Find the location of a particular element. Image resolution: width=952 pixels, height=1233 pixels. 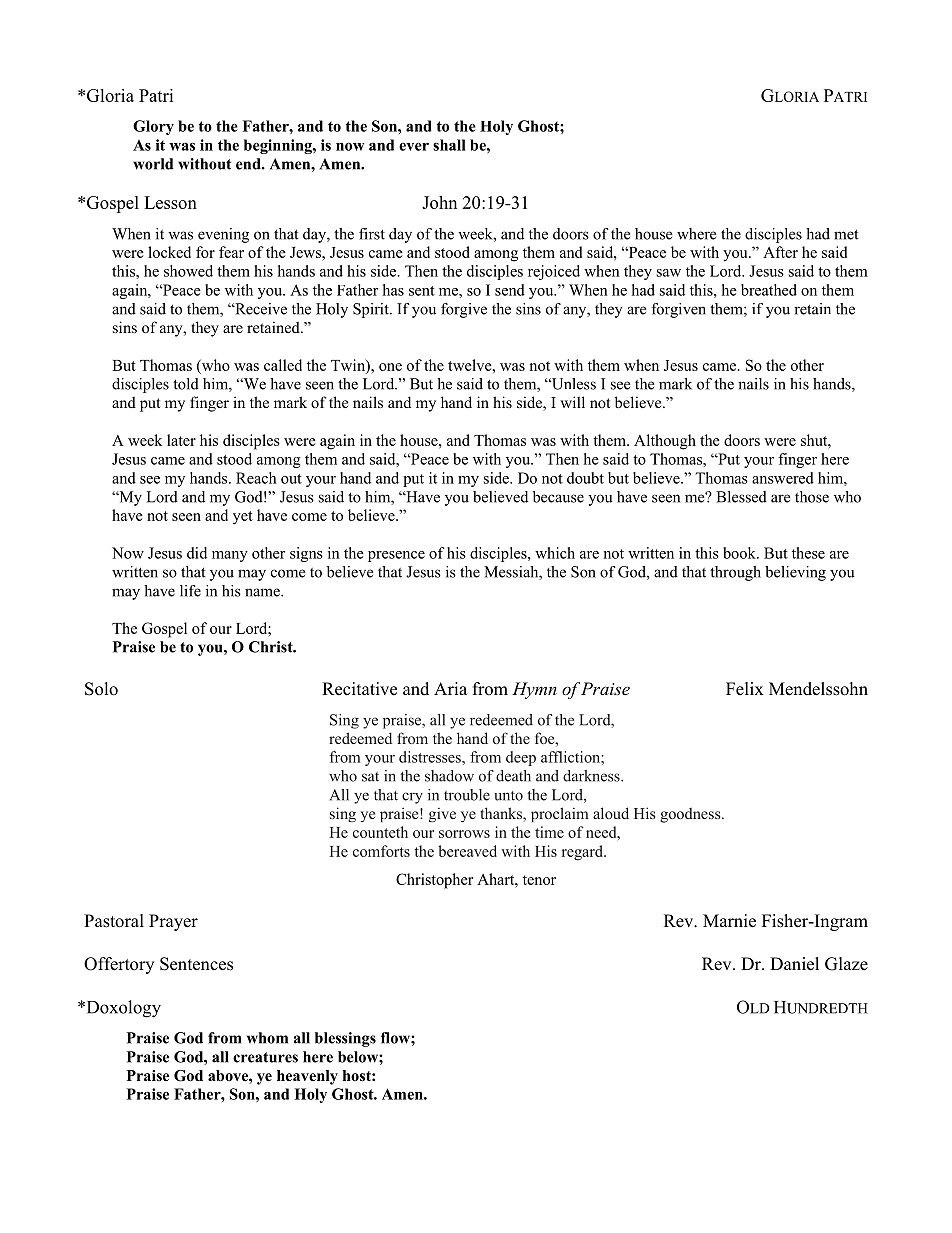

Prayer is located at coordinates (173, 922).
